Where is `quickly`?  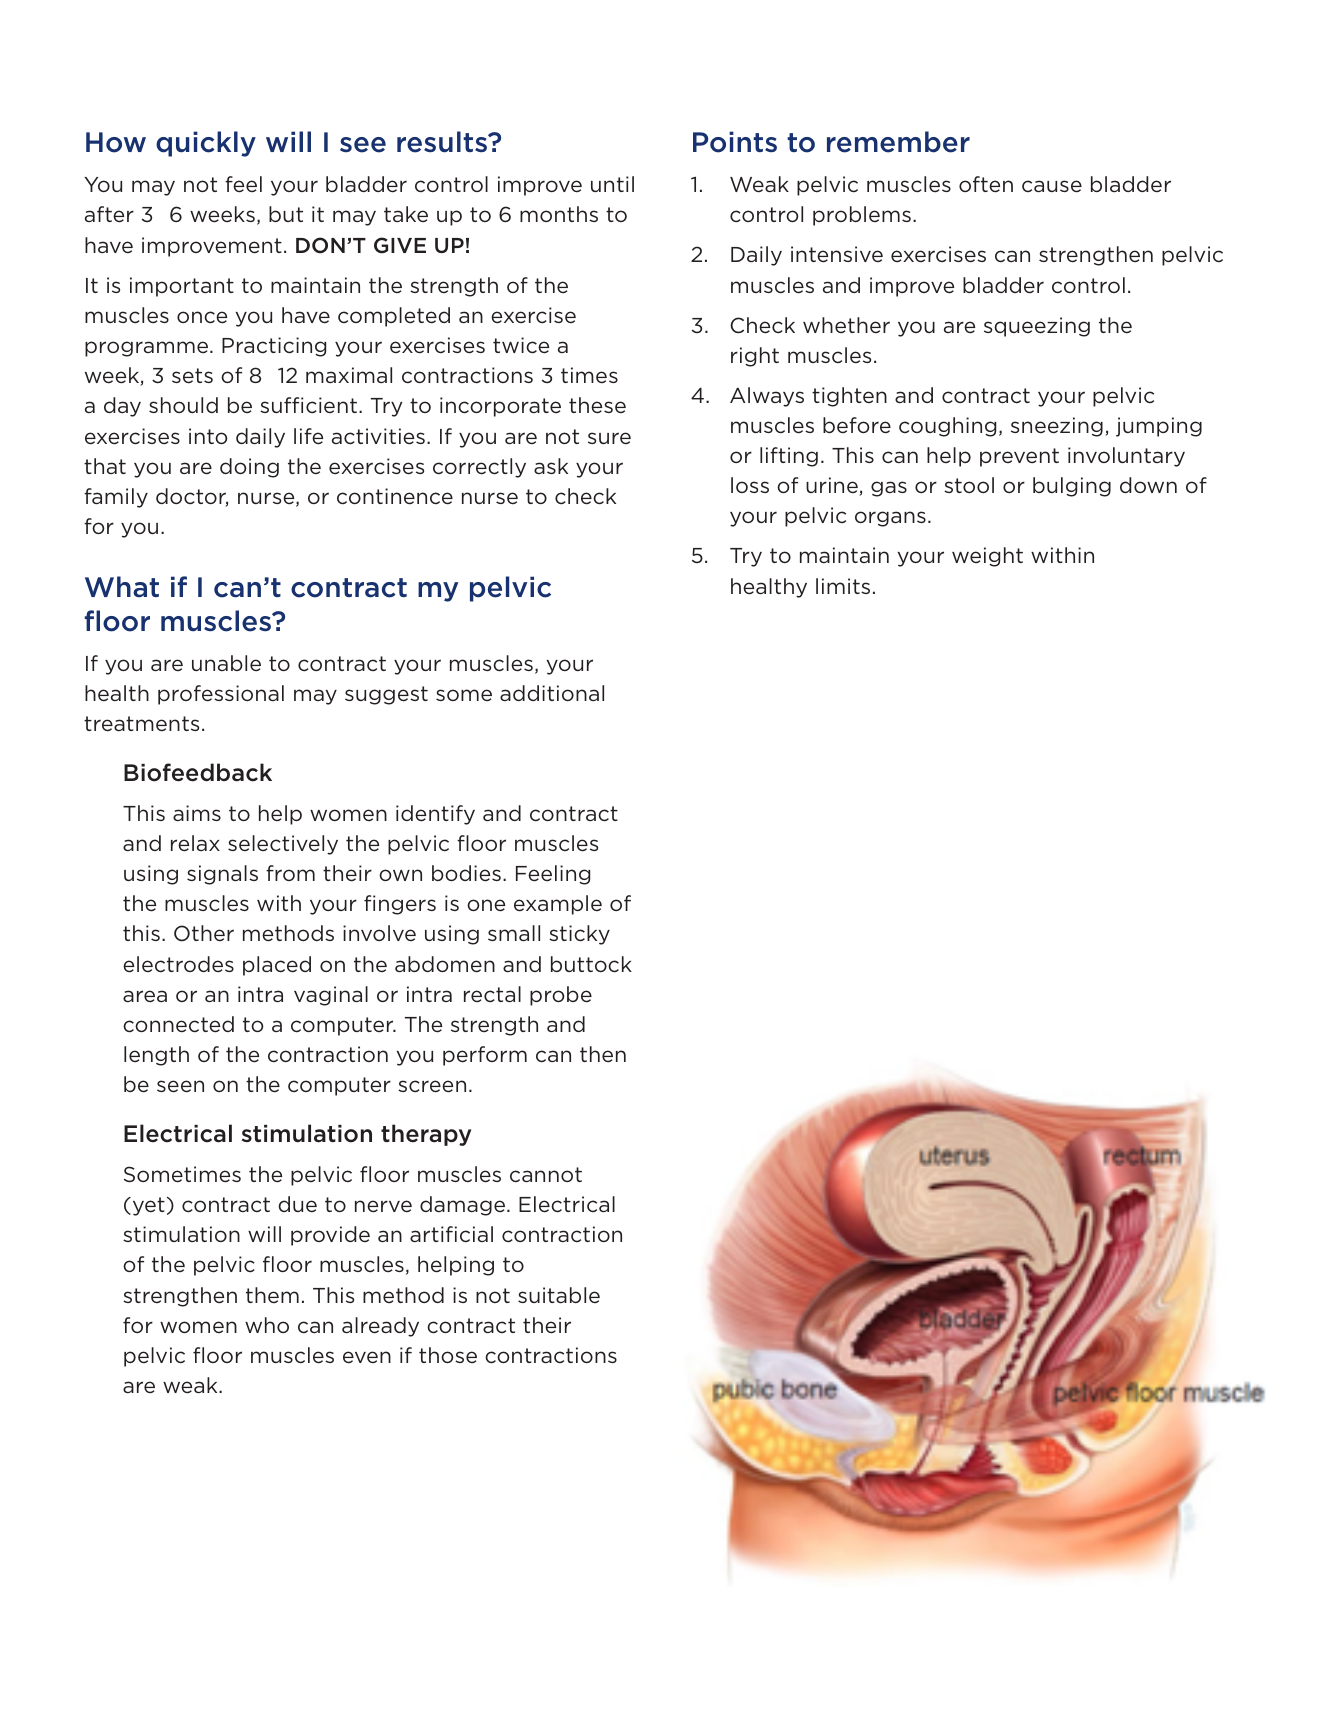 quickly is located at coordinates (206, 144).
